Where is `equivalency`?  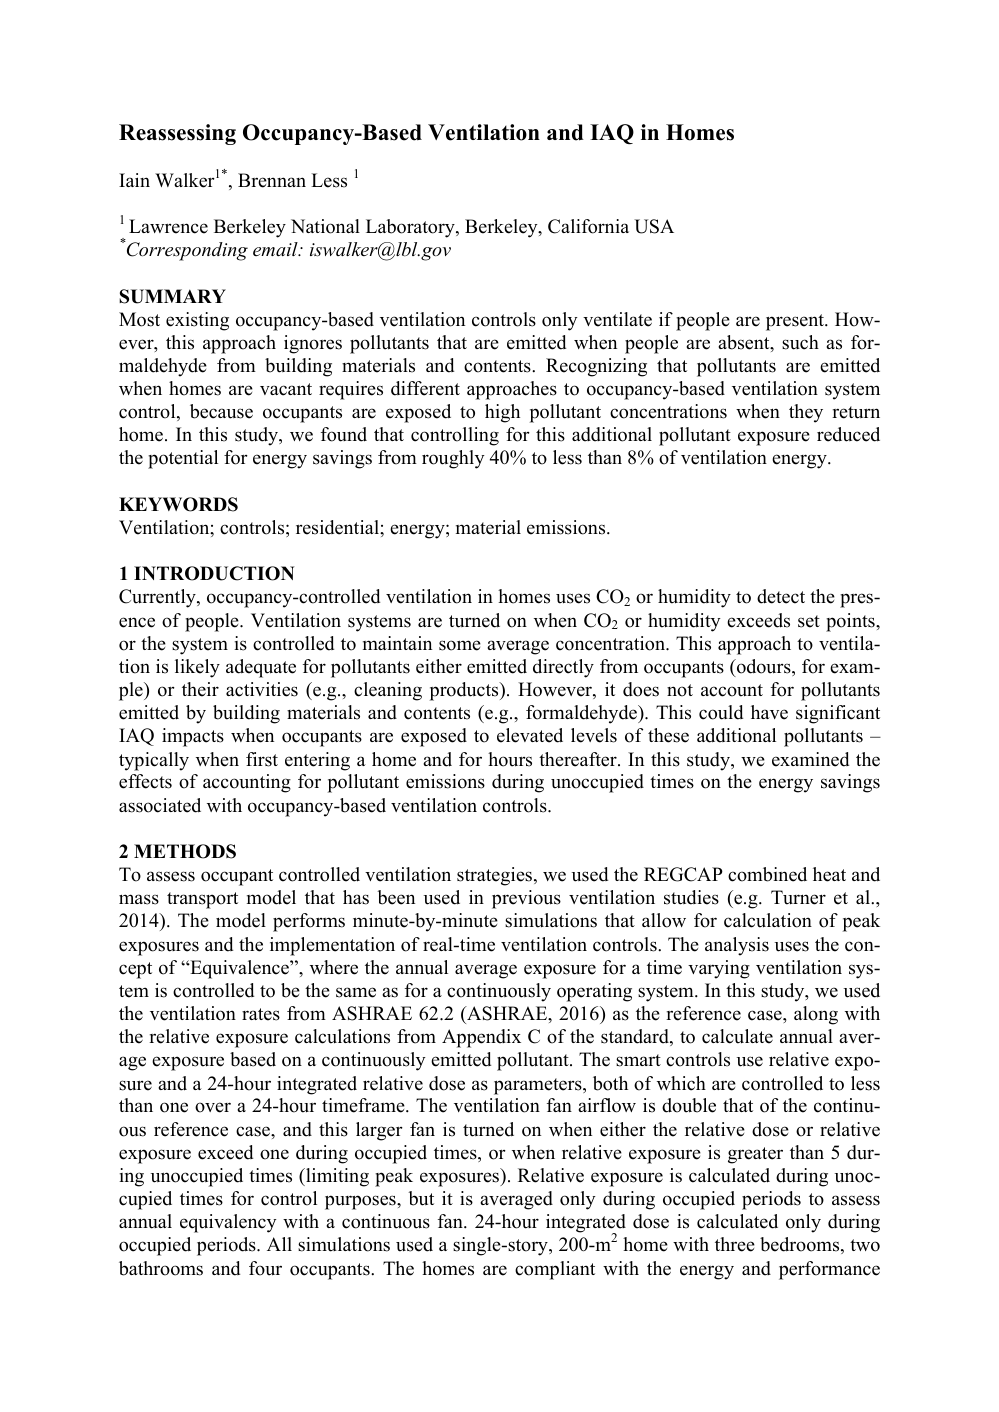 equivalency is located at coordinates (228, 1223).
